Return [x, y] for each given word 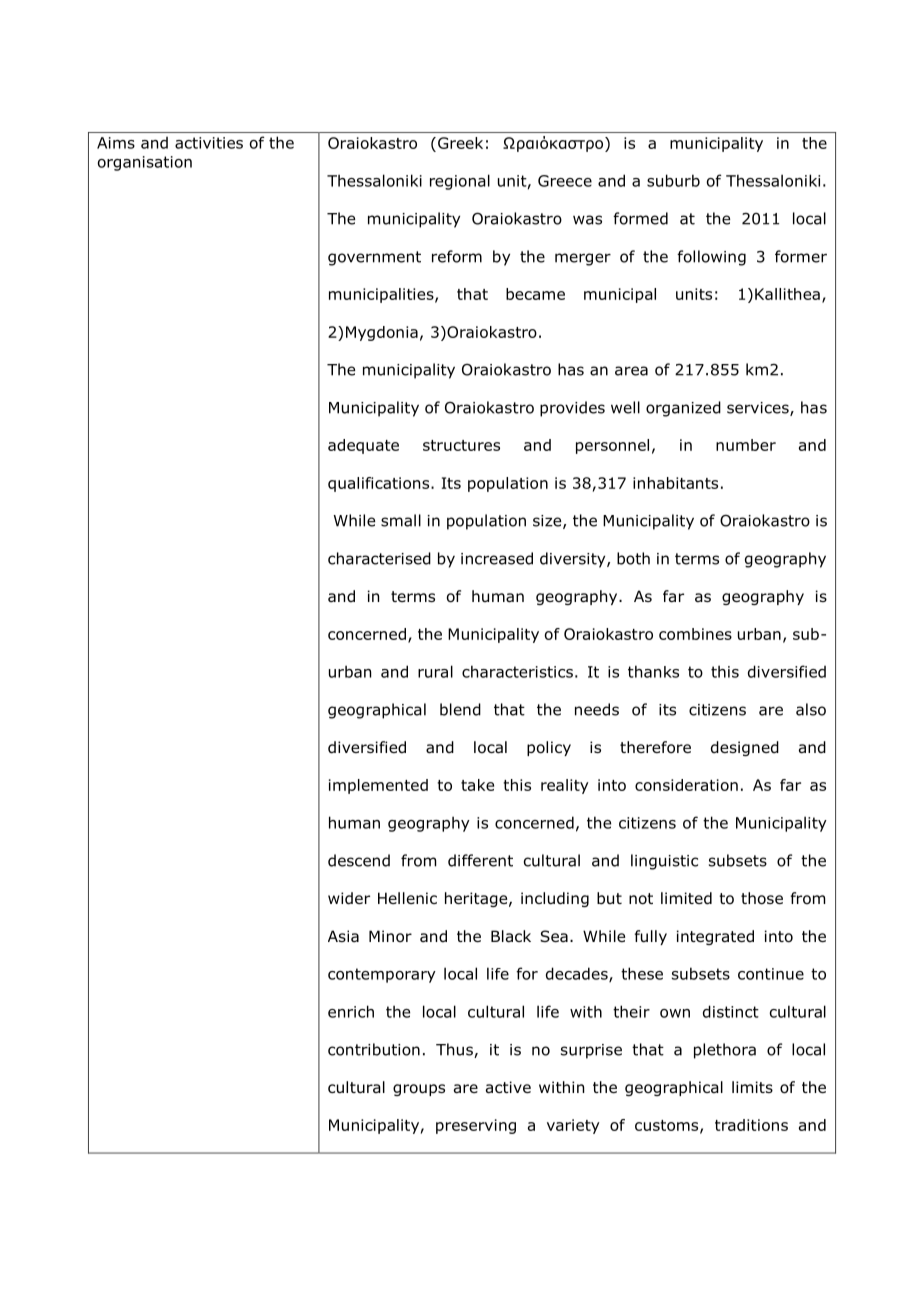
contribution [374, 1049]
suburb [673, 180]
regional [460, 182]
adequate [363, 446]
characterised [379, 558]
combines [695, 634]
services [759, 409]
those [762, 898]
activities [209, 143]
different [480, 860]
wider [349, 898]
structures [461, 445]
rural [435, 671]
